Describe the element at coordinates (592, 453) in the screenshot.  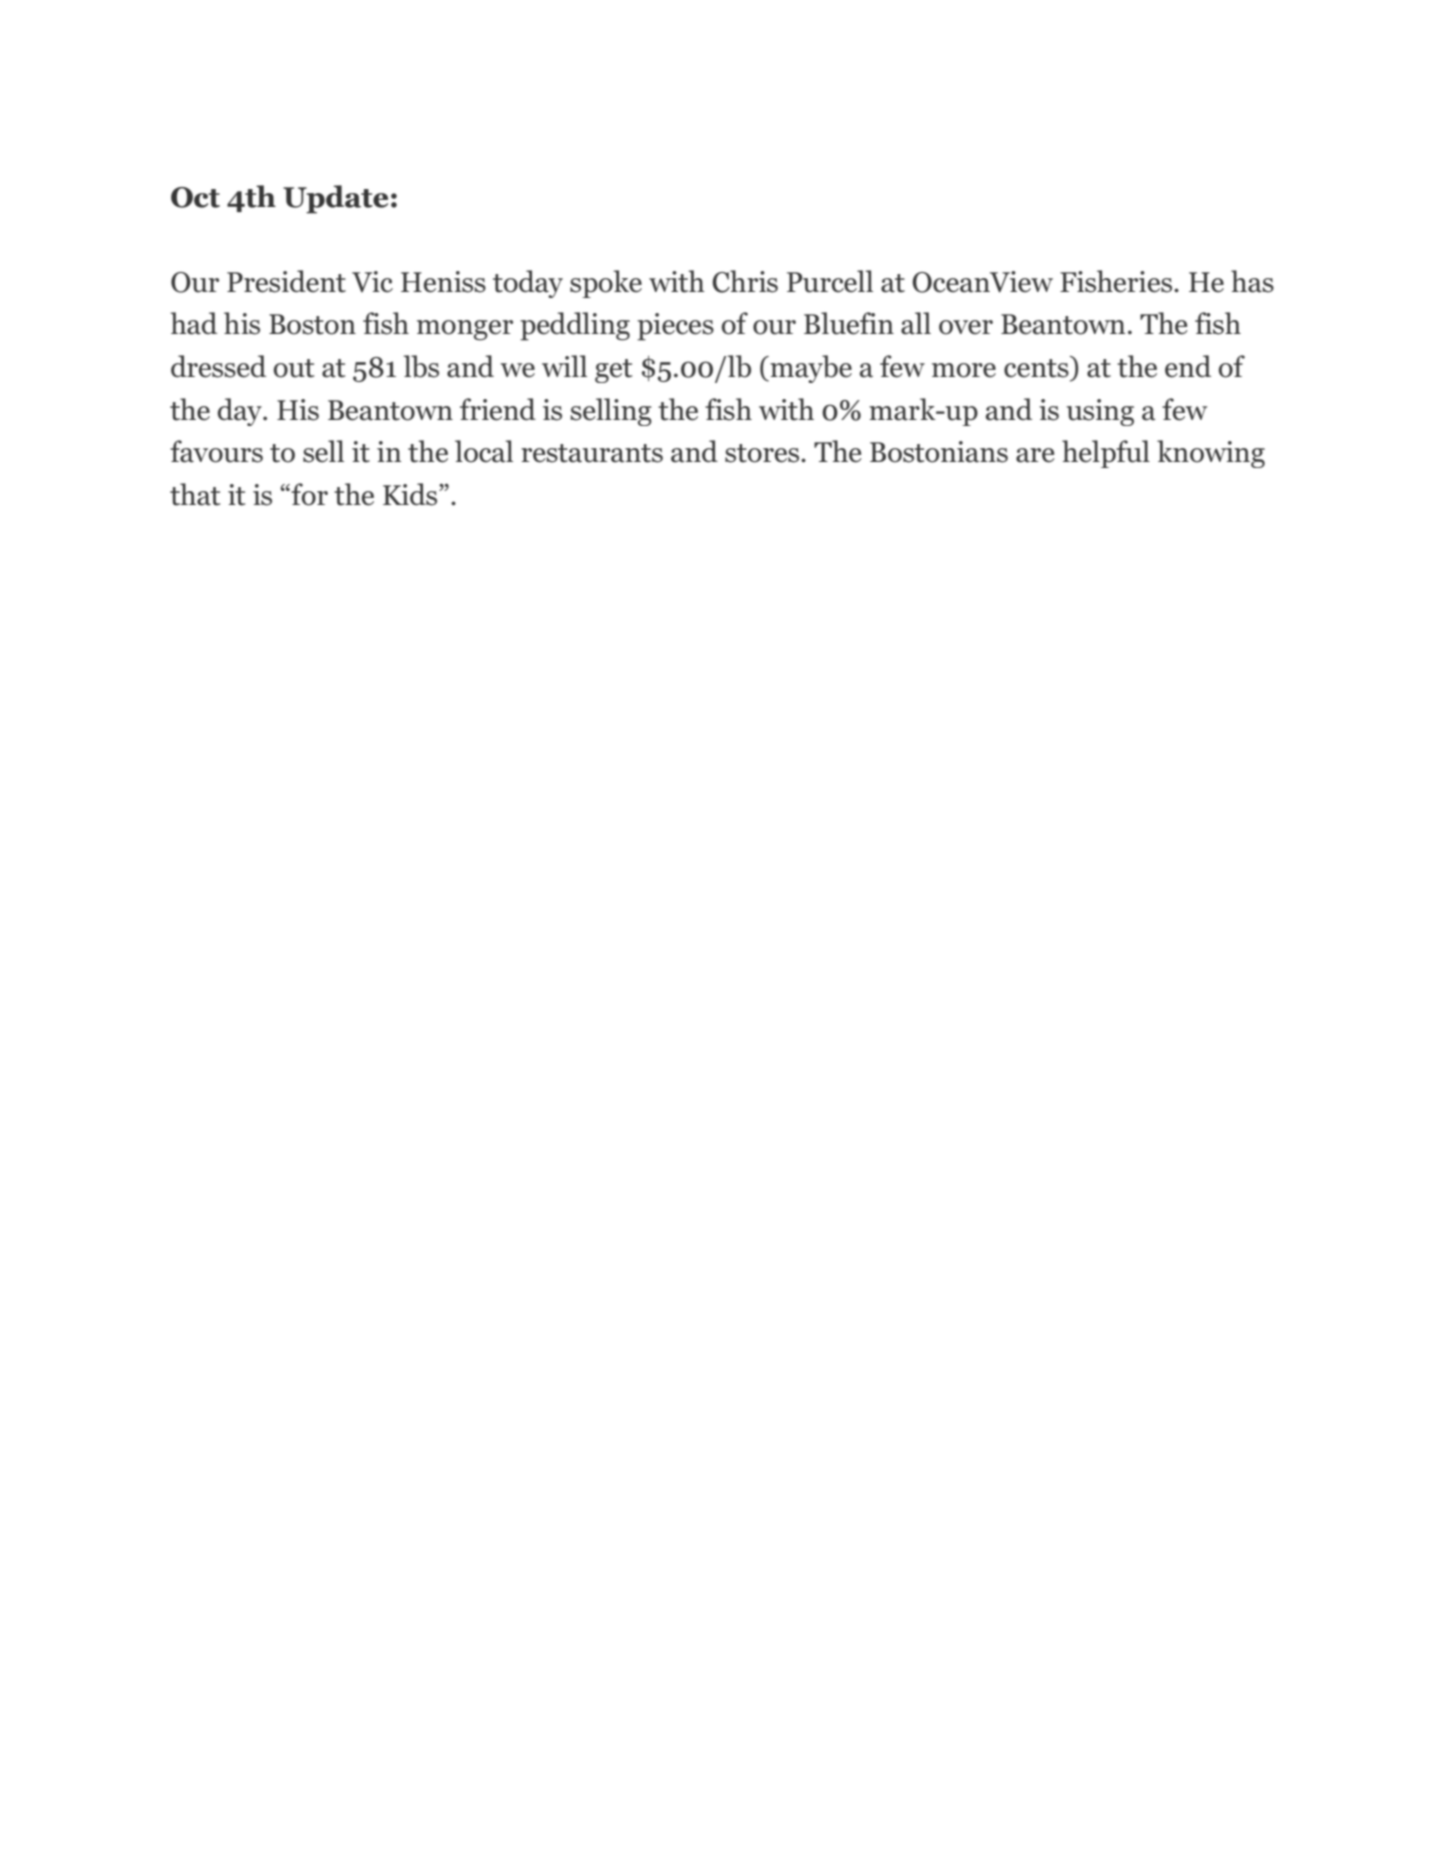
I see `restaurants` at that location.
